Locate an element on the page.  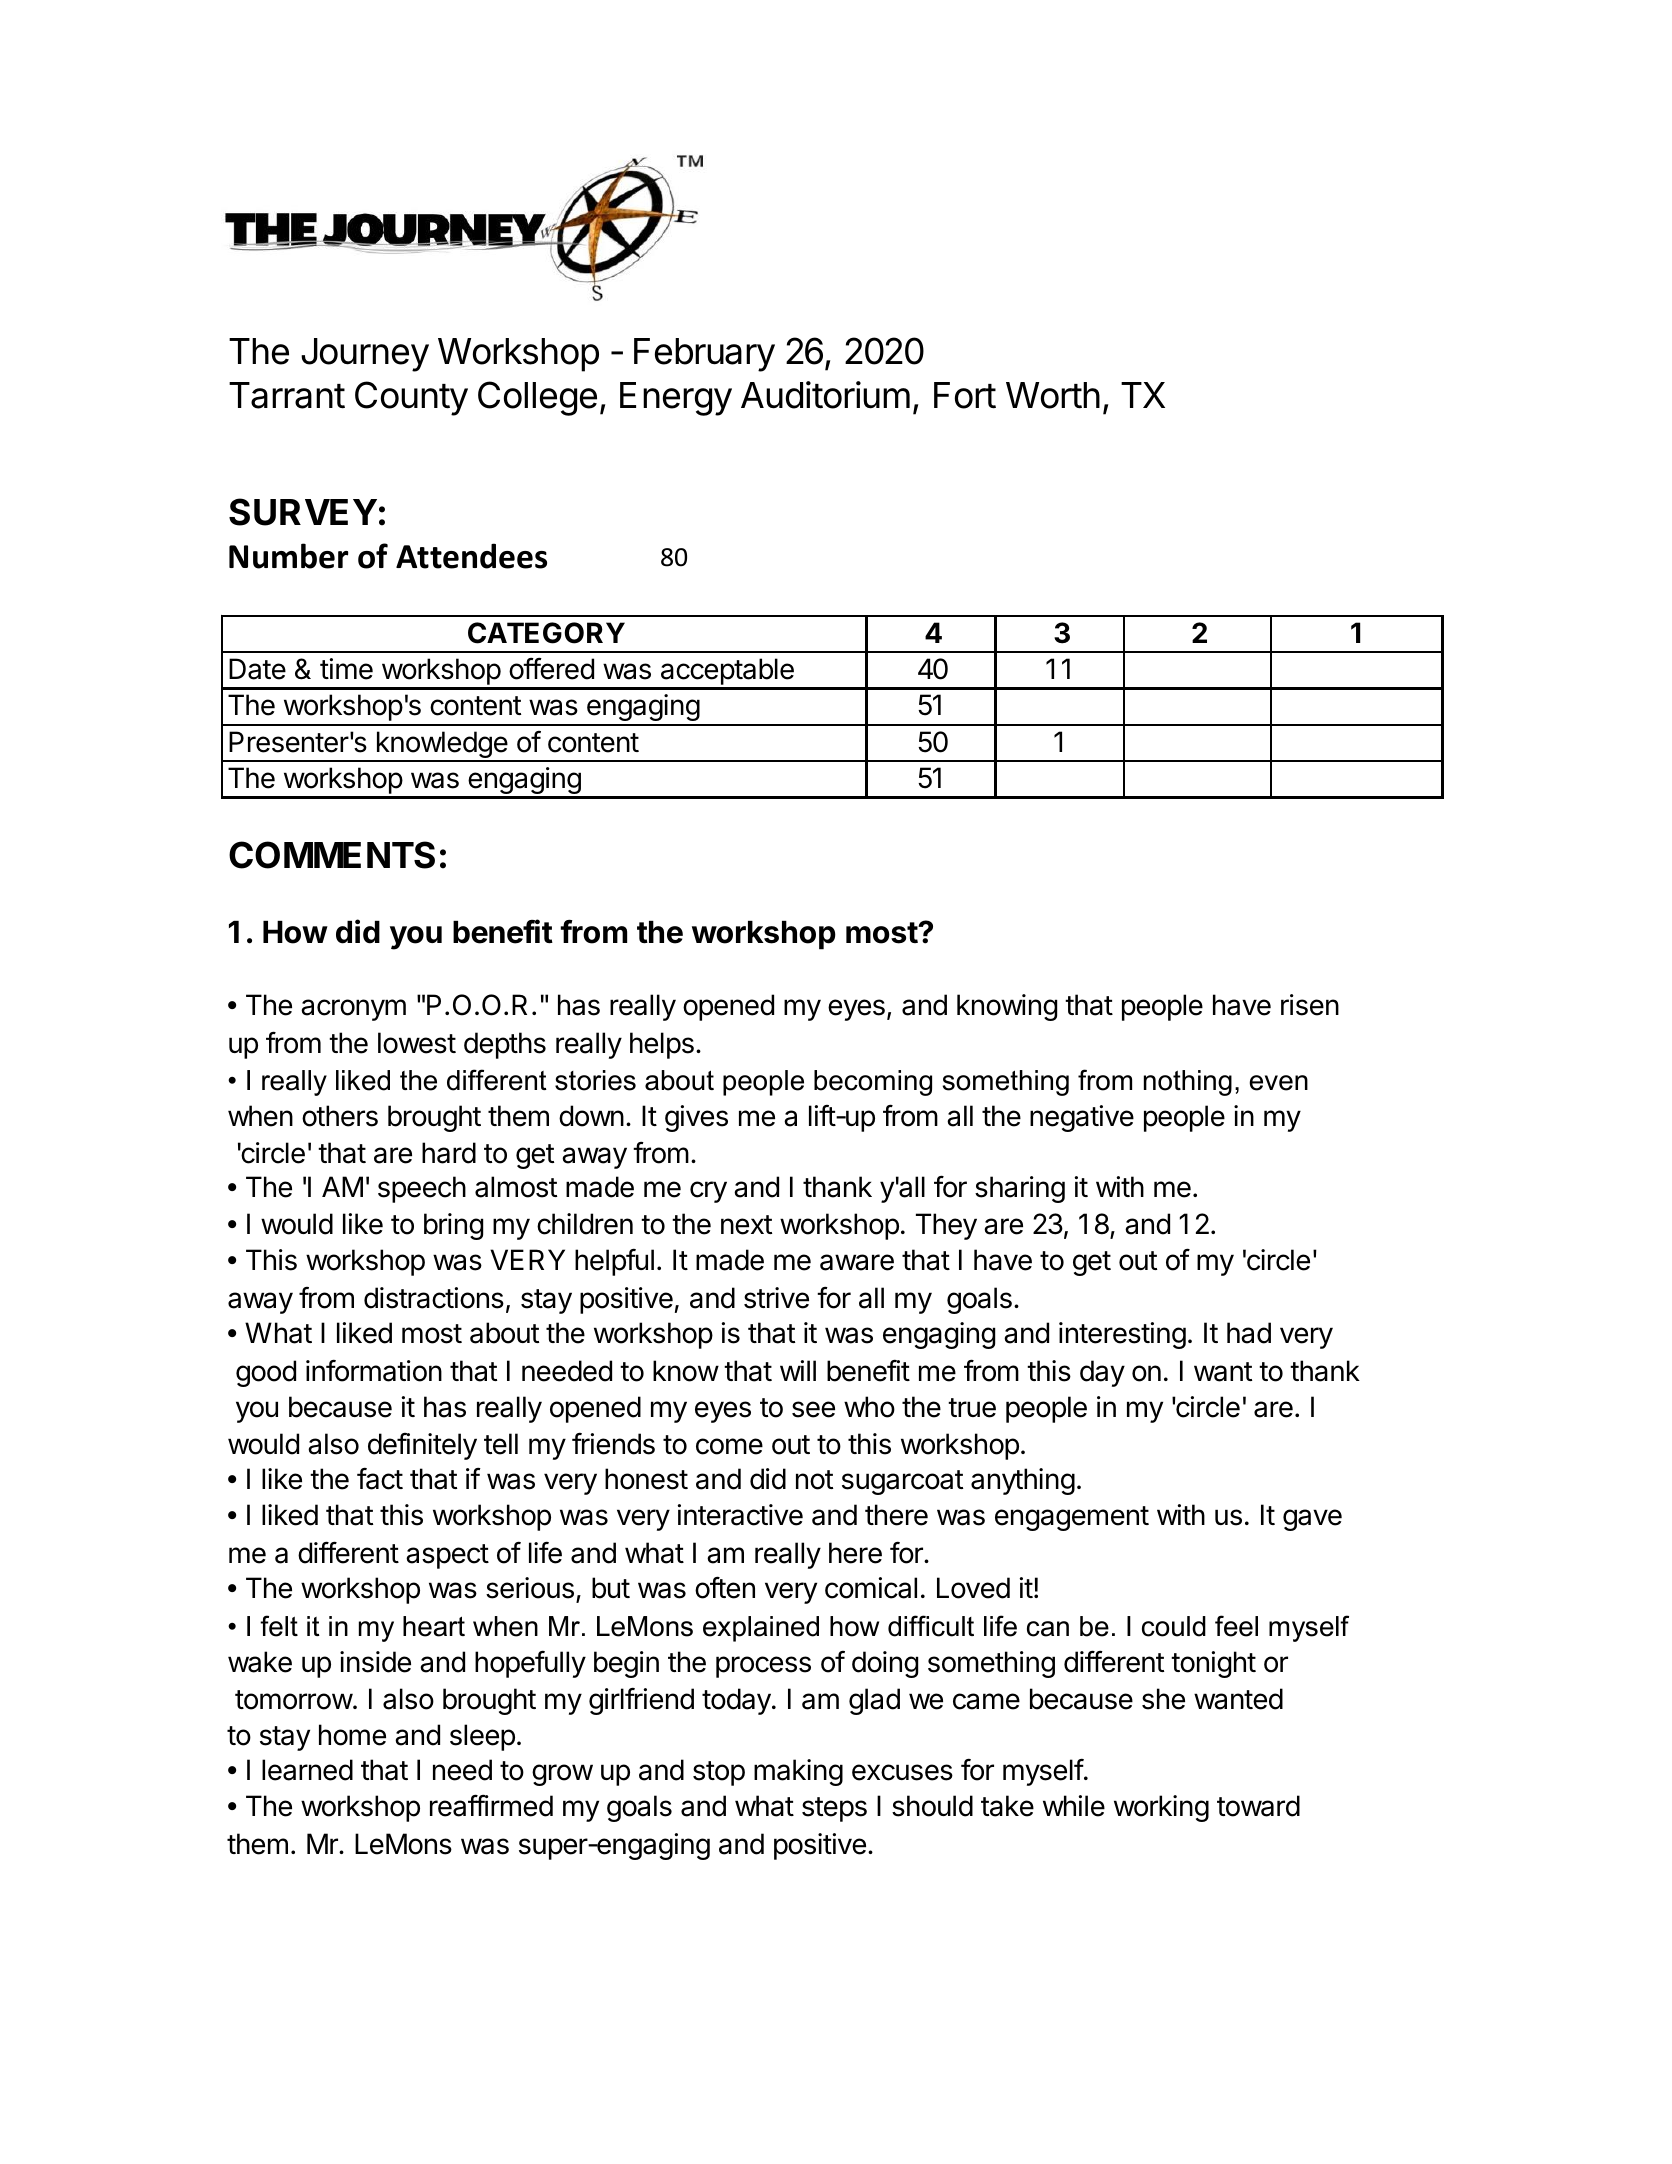
nothing is located at coordinates (1188, 1083).
